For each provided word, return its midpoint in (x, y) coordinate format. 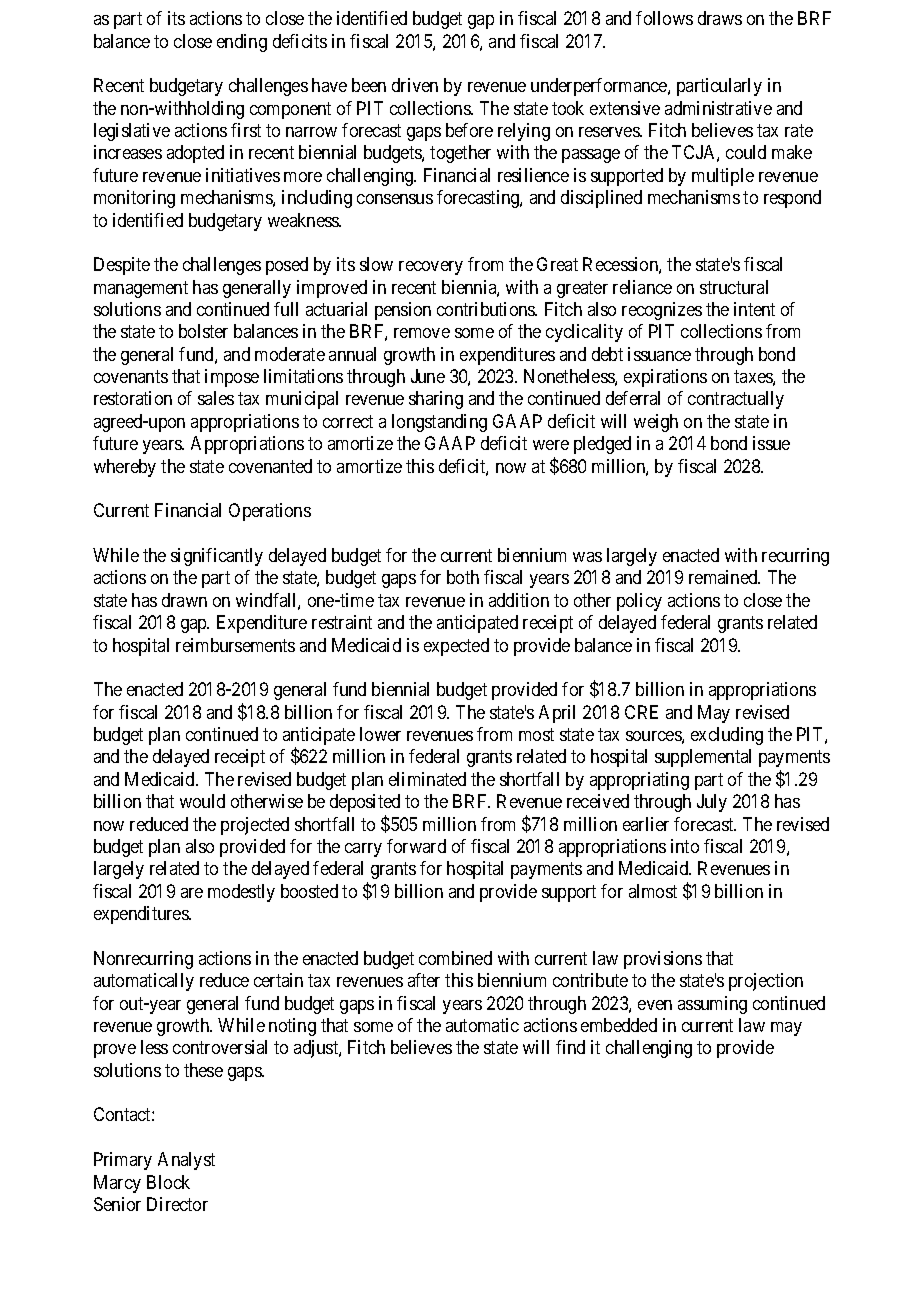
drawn (184, 600)
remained (724, 577)
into (685, 846)
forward (416, 846)
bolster (203, 331)
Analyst (186, 1161)
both (463, 577)
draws (720, 18)
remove (422, 333)
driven (415, 85)
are (192, 893)
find (570, 1047)
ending (242, 43)
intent (754, 309)
